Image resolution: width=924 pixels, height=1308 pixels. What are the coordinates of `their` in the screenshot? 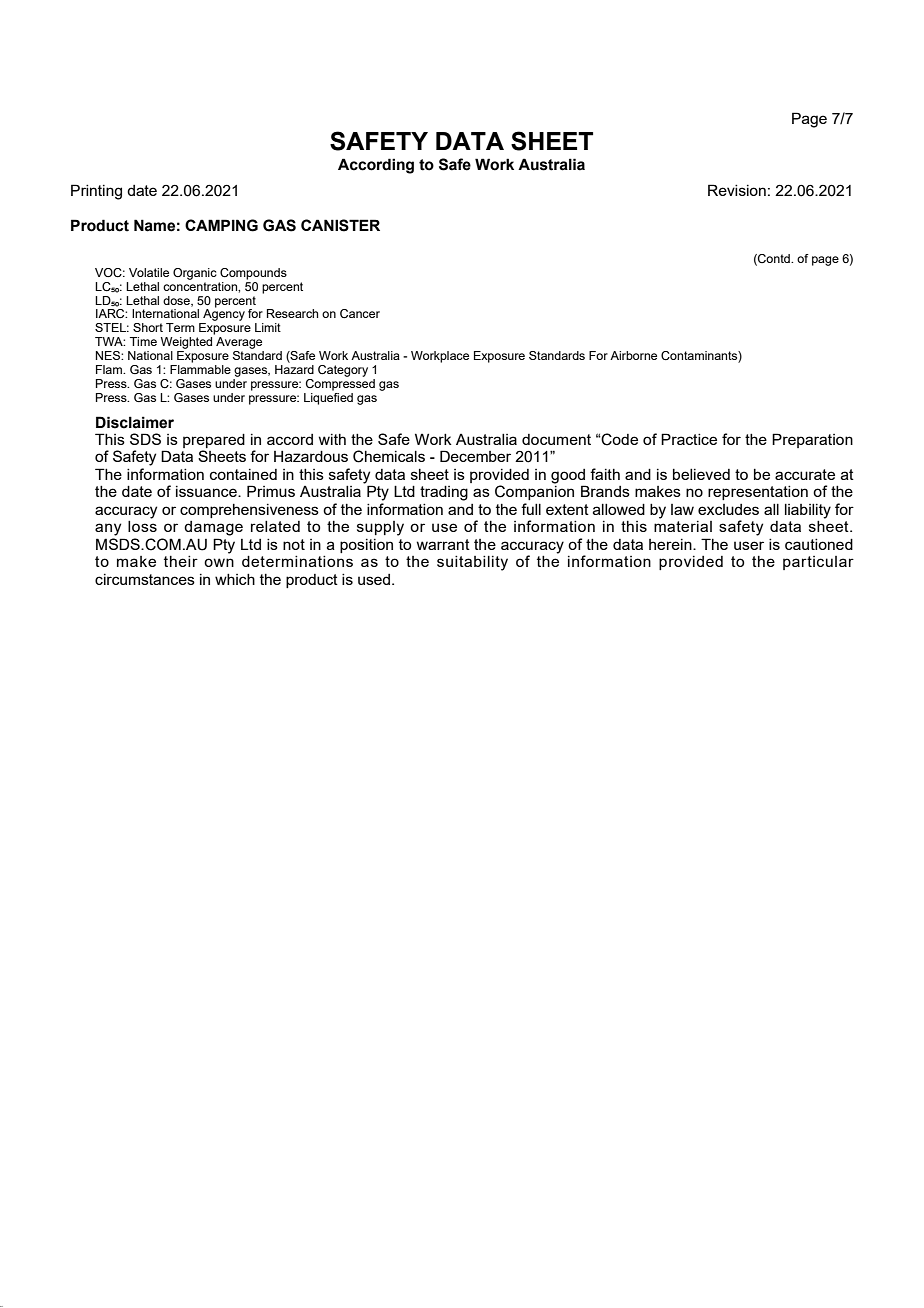 It's located at (181, 561).
